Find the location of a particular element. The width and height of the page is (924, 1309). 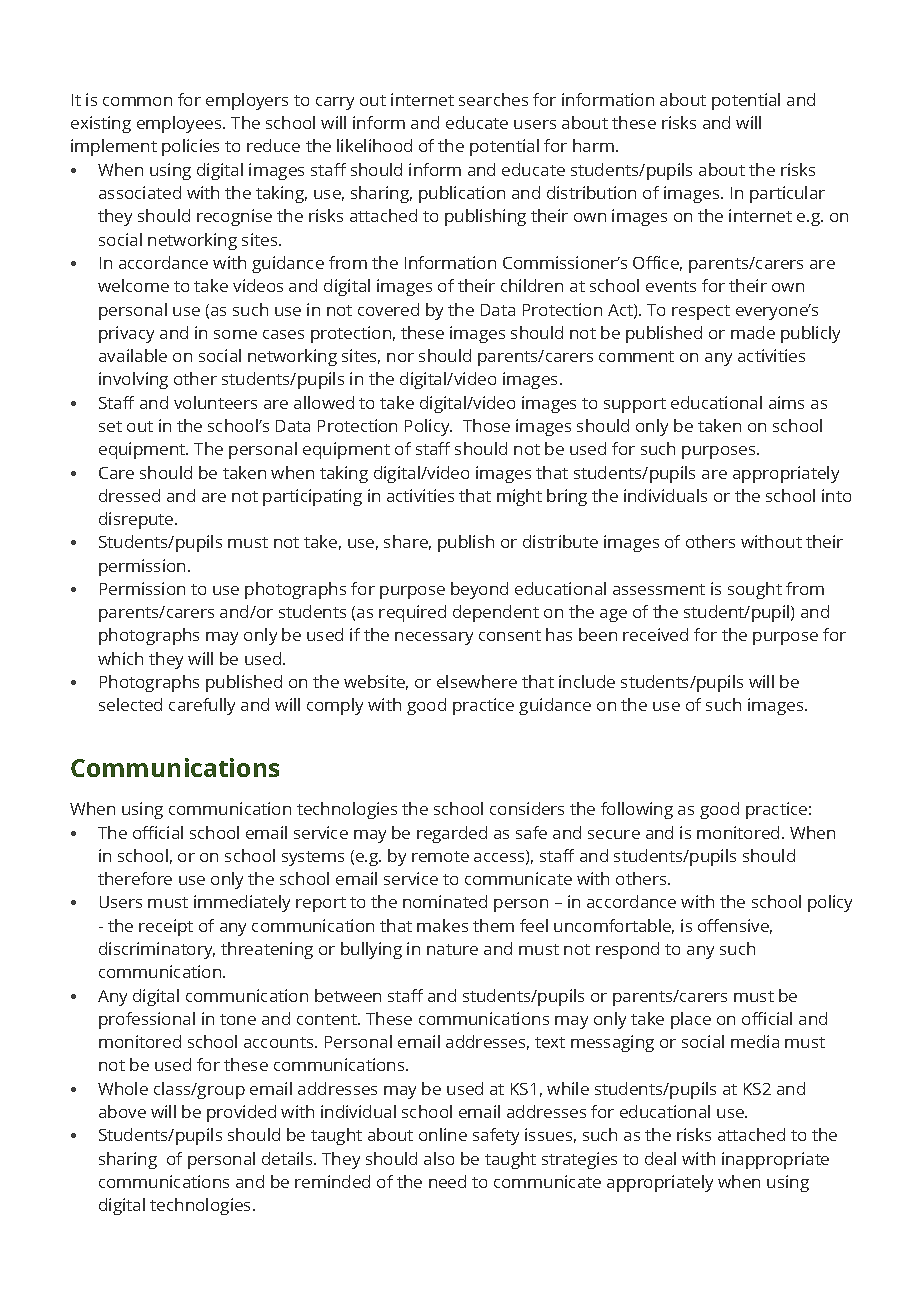

nor is located at coordinates (400, 357).
